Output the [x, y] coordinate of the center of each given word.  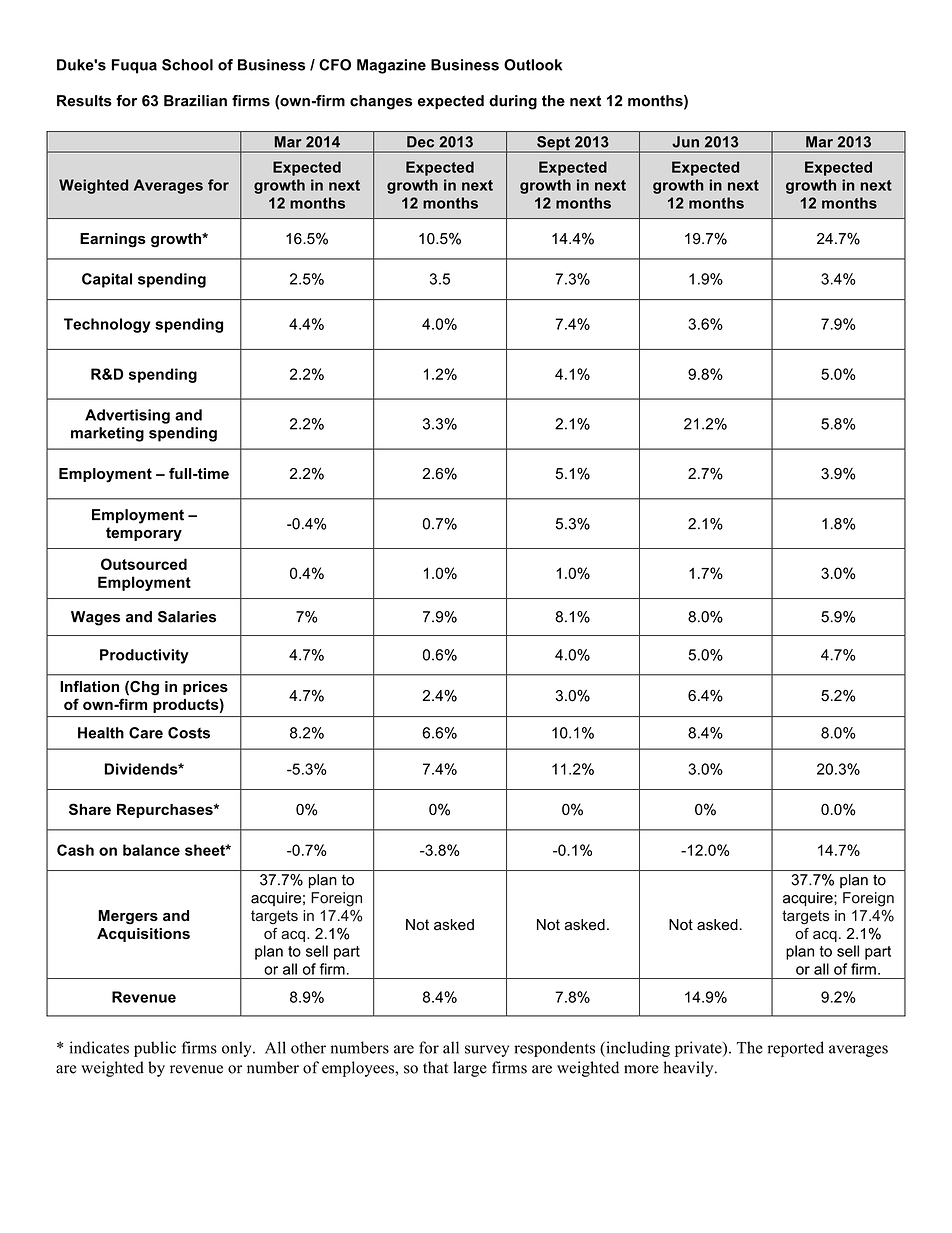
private [699, 1049]
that [435, 1067]
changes [381, 102]
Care [146, 733]
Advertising [127, 416]
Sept [553, 144]
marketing [107, 434]
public [155, 1049]
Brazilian [195, 101]
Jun [685, 142]
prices [205, 688]
